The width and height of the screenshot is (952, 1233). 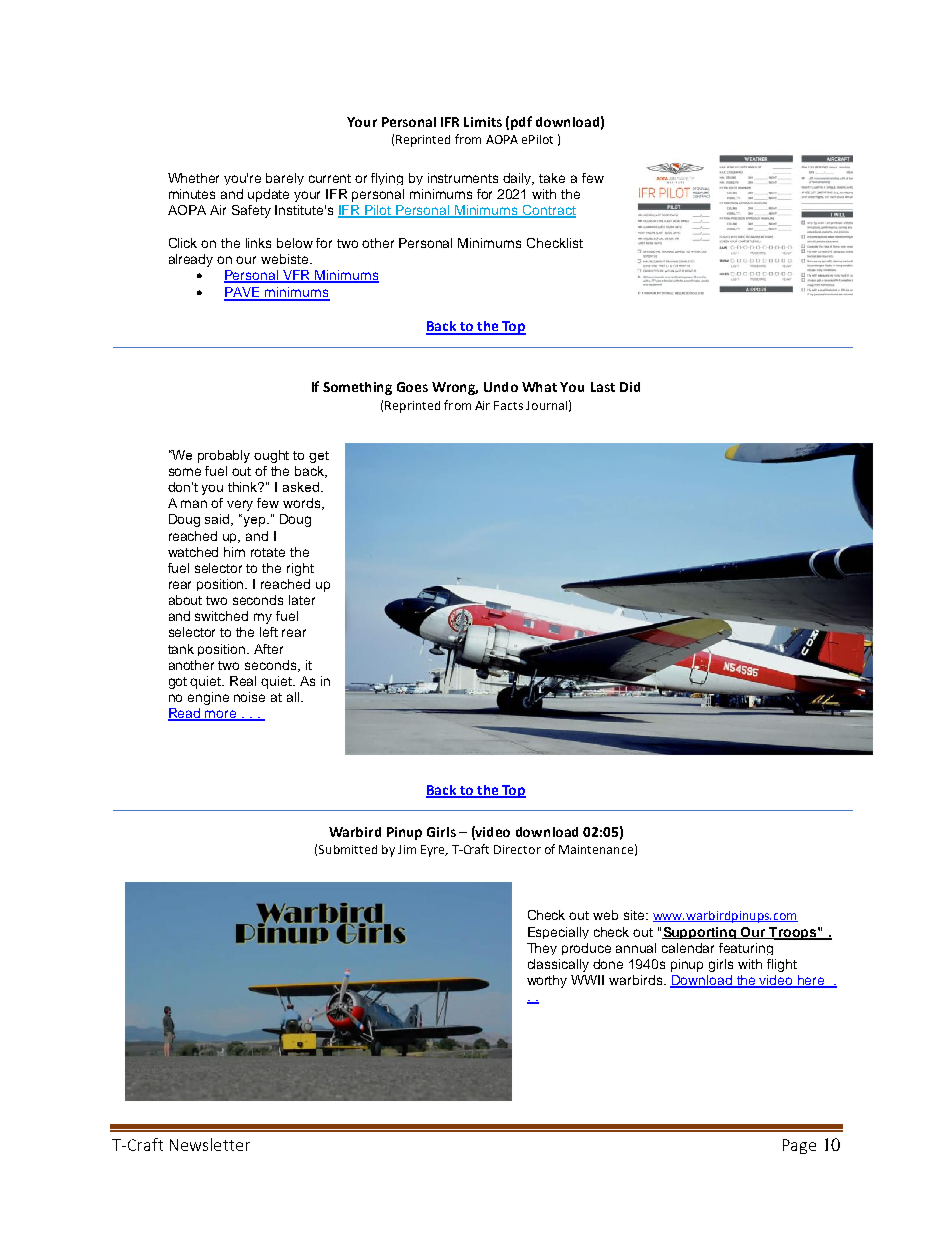 What do you see at coordinates (348, 849) in the screenshot?
I see `Submitted` at bounding box center [348, 849].
